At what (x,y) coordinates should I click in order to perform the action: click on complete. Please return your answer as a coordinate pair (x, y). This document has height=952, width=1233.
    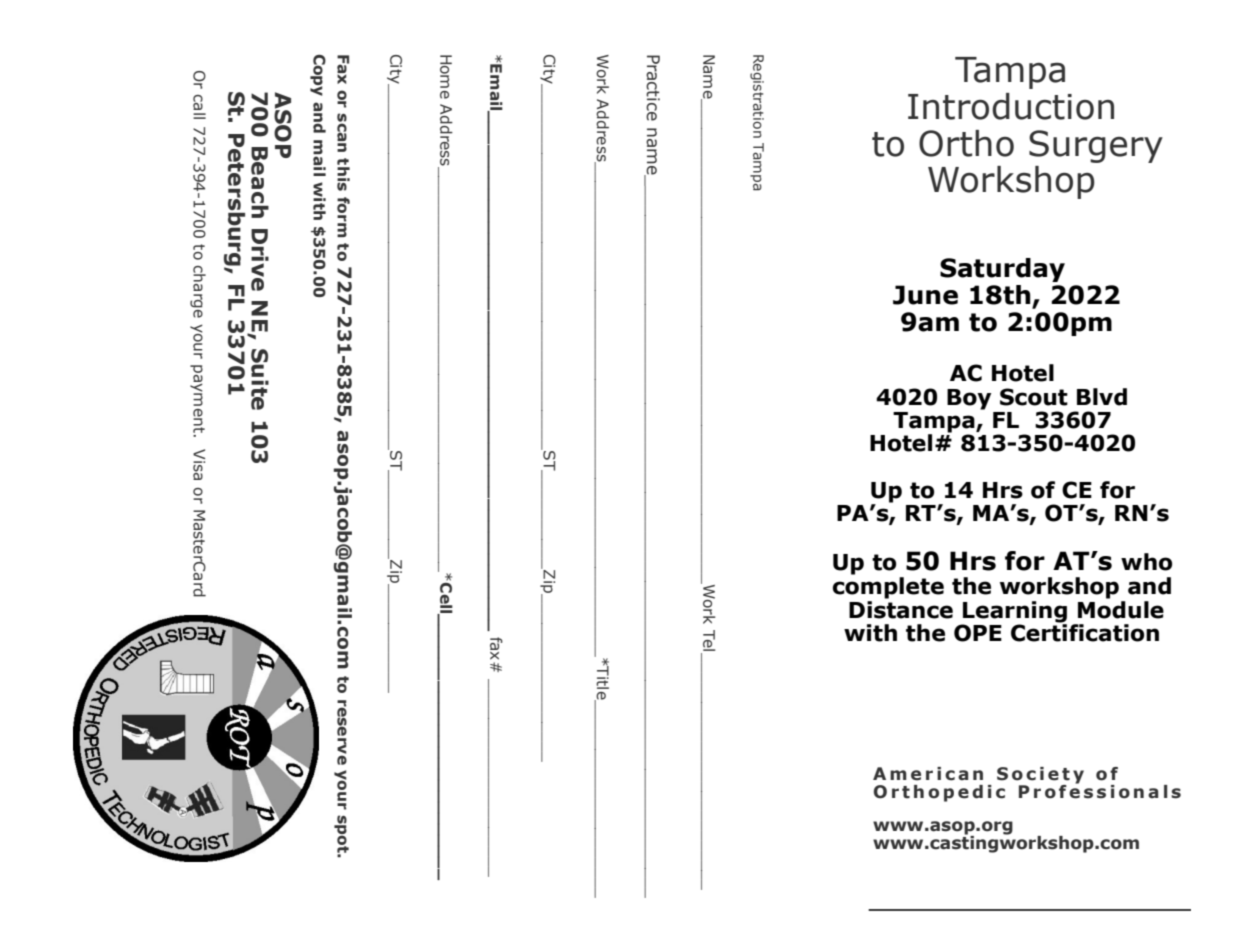
    Looking at the image, I should click on (888, 588).
